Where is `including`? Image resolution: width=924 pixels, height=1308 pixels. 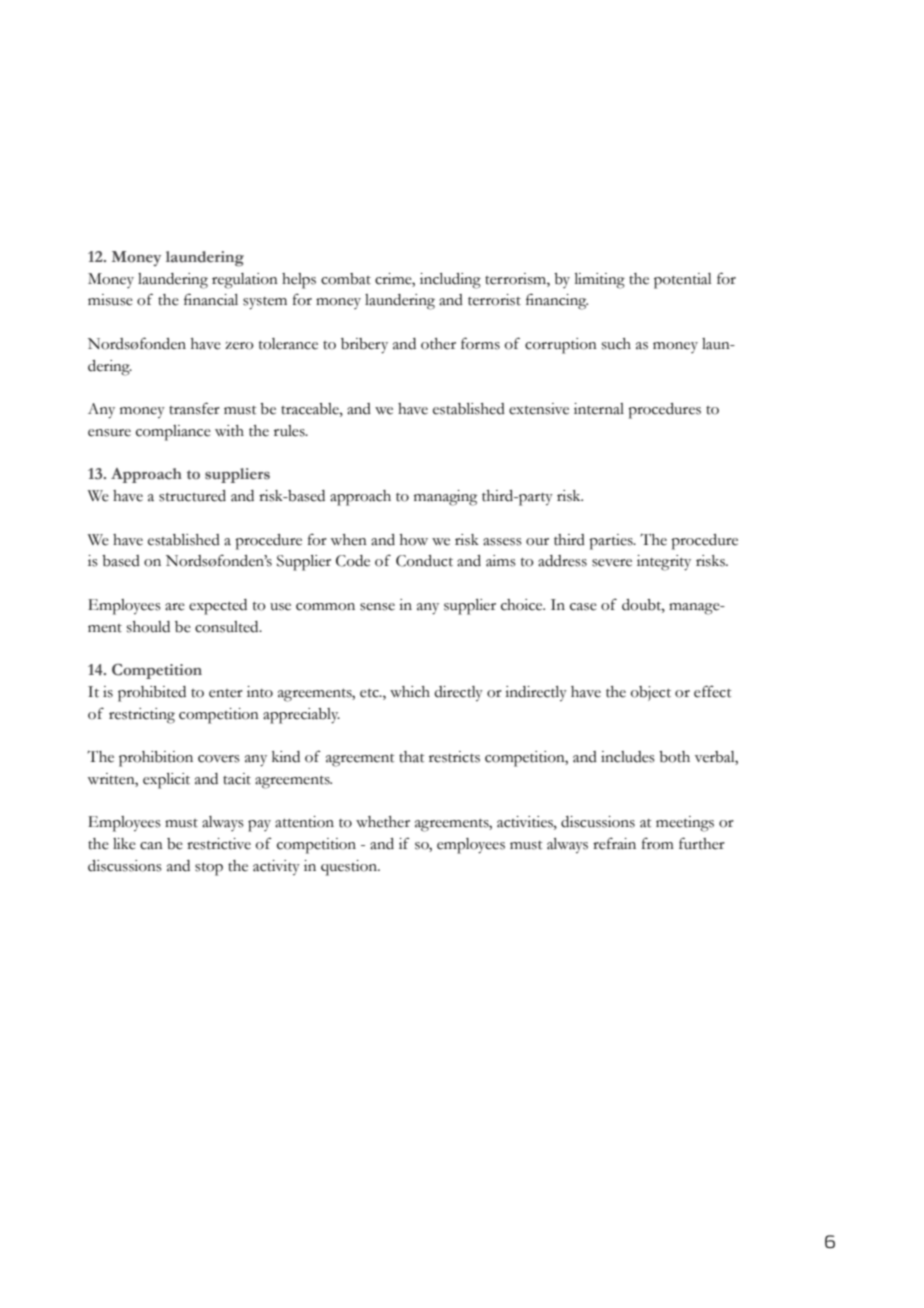 including is located at coordinates (450, 281).
